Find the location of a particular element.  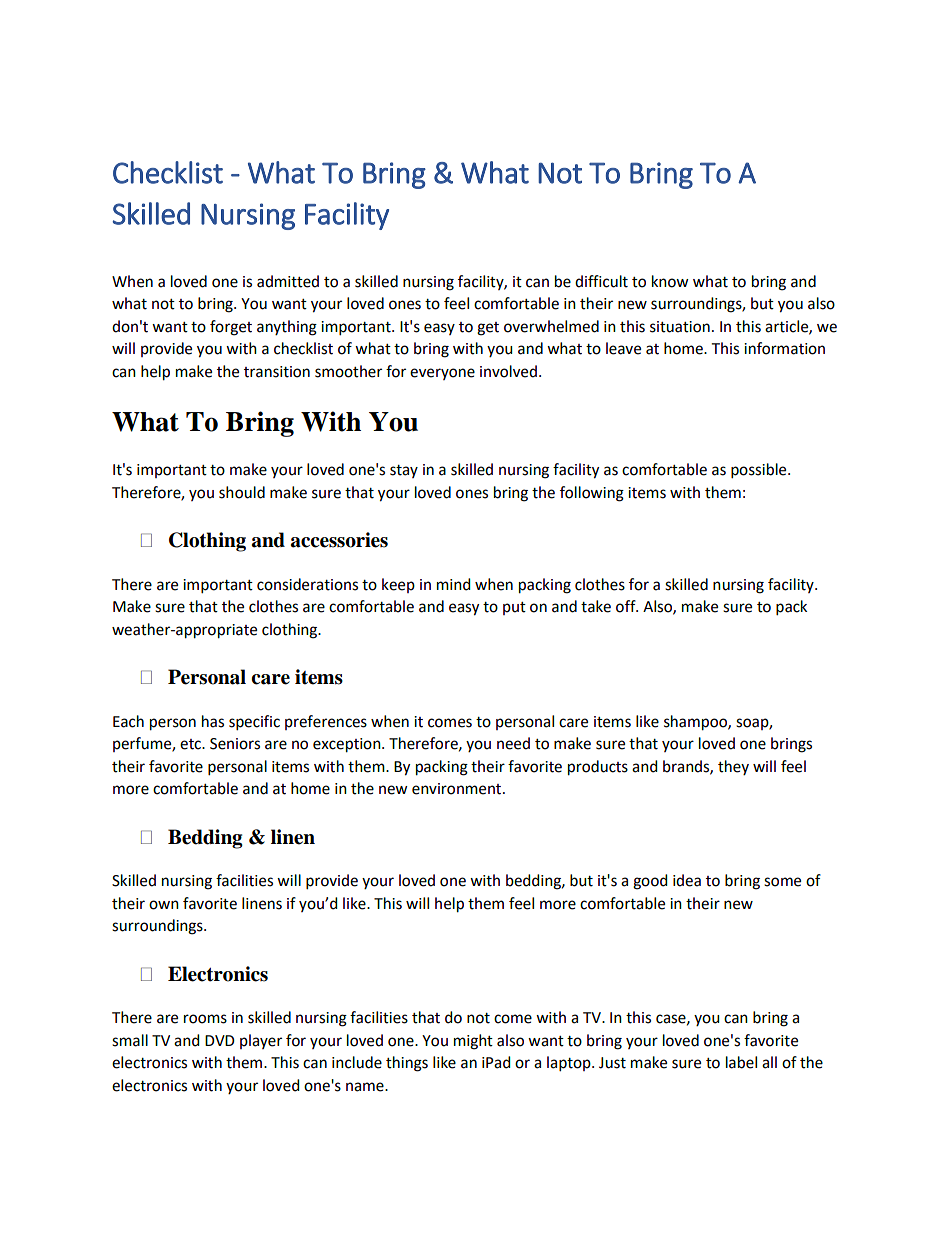

environment is located at coordinates (458, 789).
